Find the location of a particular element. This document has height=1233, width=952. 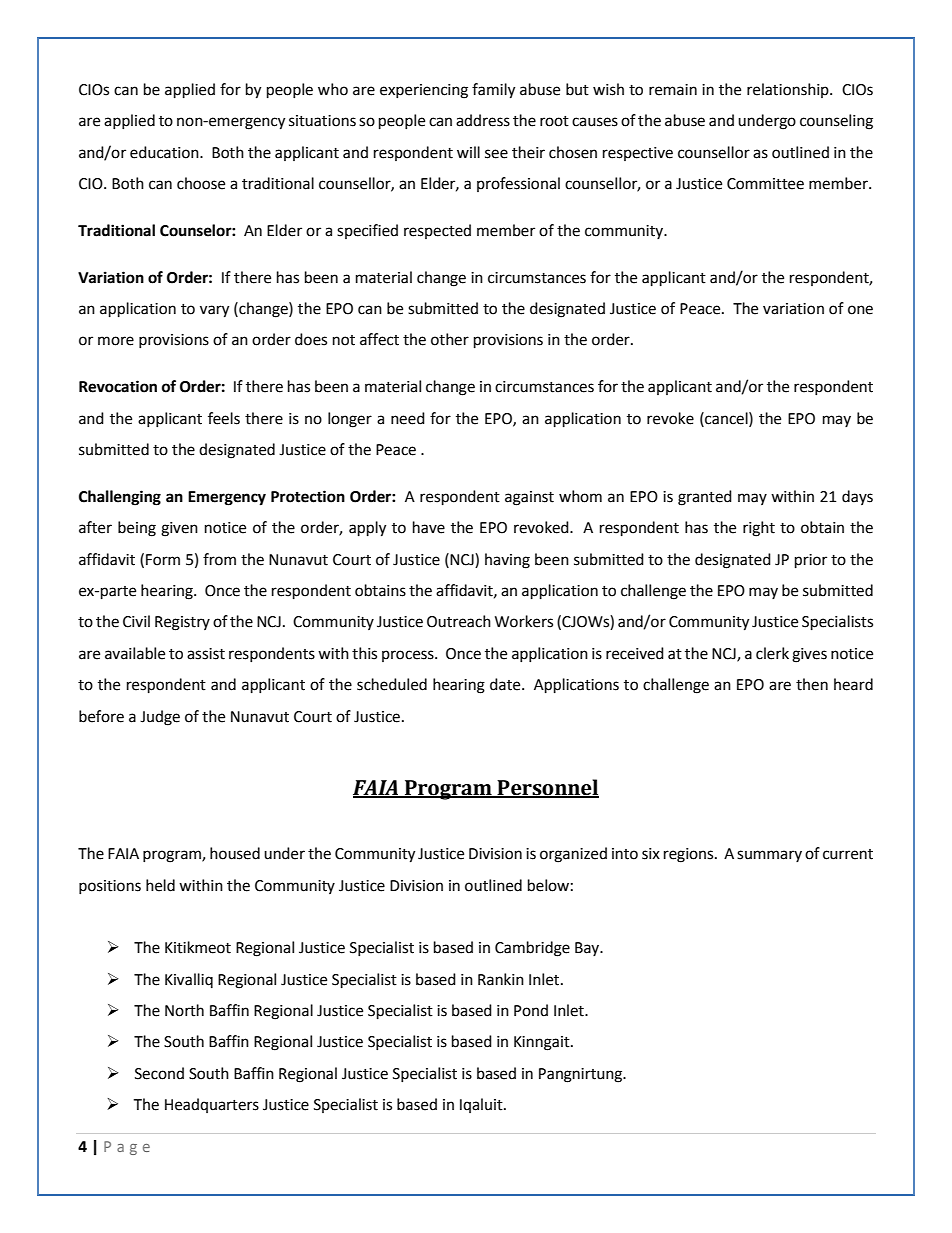

feels is located at coordinates (224, 418).
